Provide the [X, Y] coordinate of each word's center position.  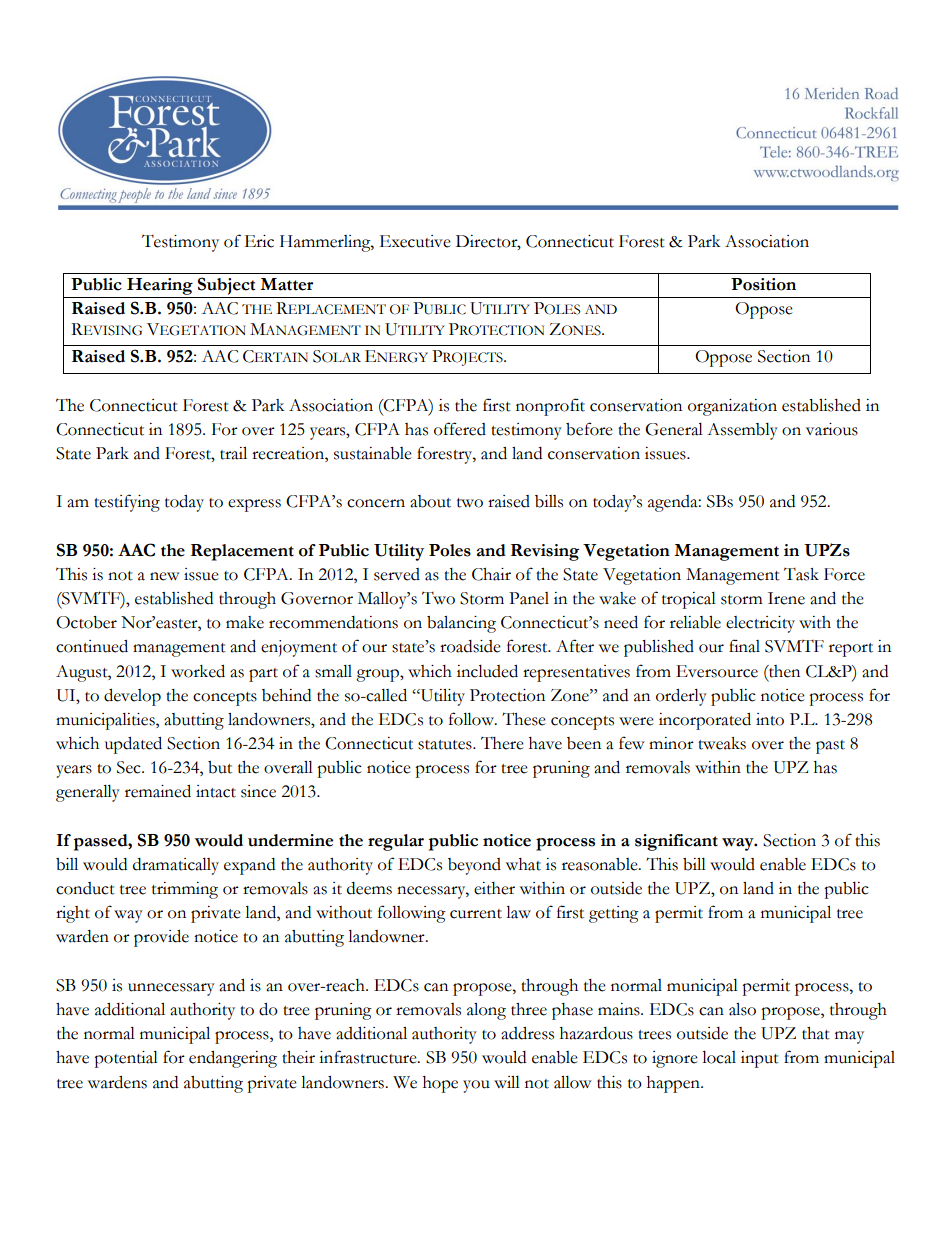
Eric [259, 241]
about [430, 501]
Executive [415, 241]
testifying [127, 503]
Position [763, 284]
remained [158, 791]
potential [126, 1059]
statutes [446, 745]
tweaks [722, 743]
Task [801, 574]
